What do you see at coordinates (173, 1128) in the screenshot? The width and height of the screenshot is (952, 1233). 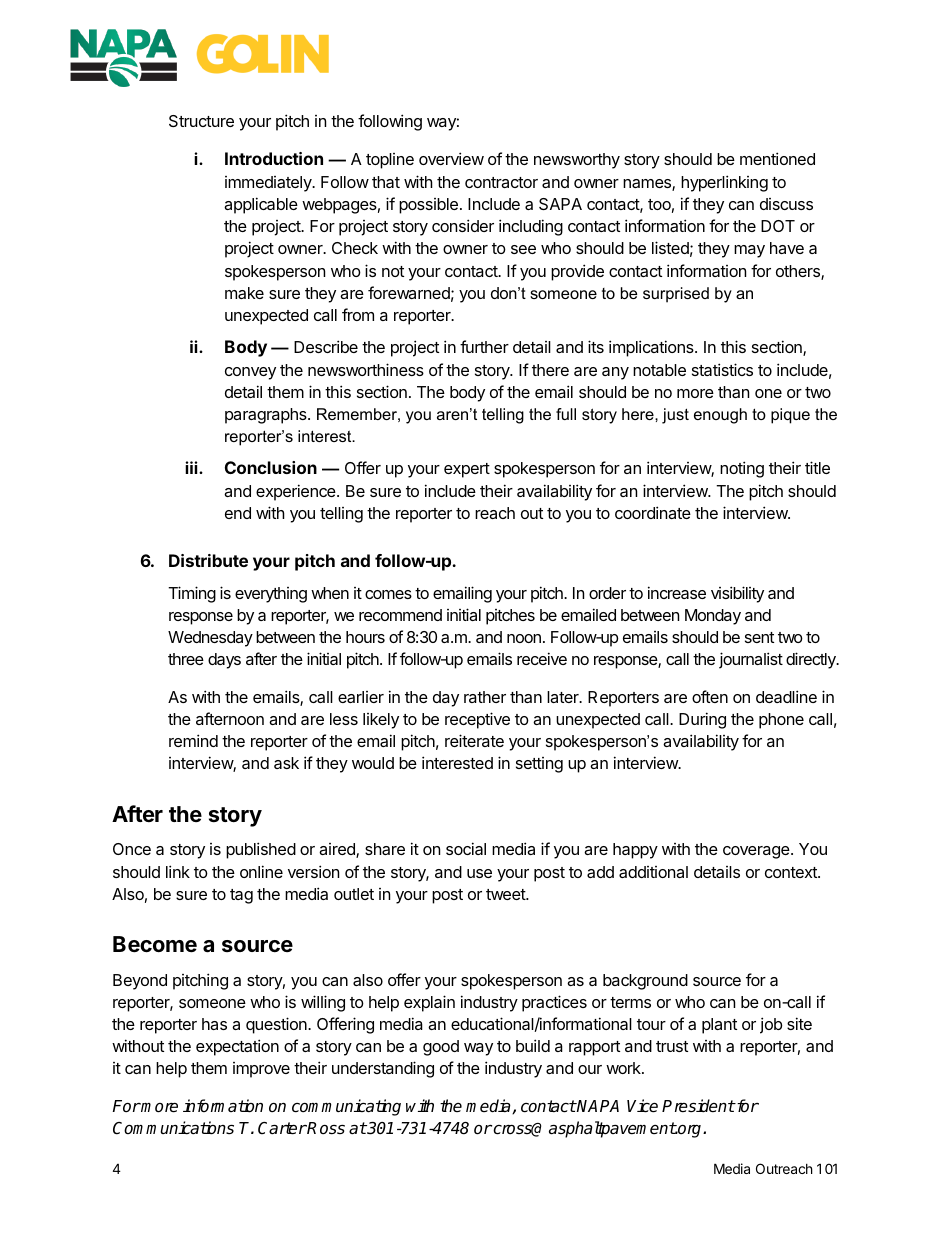 I see `Communications` at bounding box center [173, 1128].
